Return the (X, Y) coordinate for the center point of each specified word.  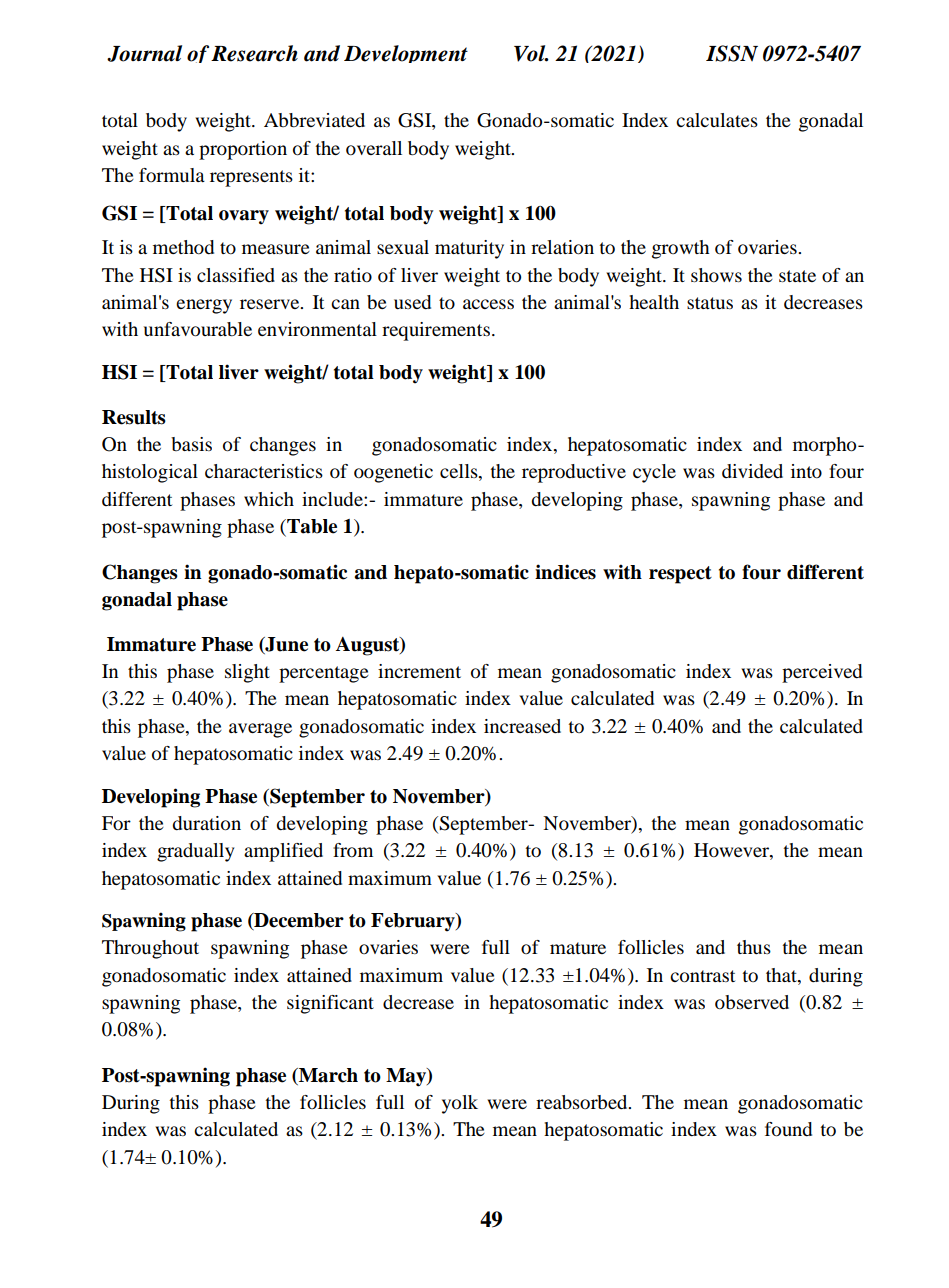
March (327, 1075)
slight (247, 673)
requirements (436, 331)
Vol (531, 53)
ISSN (732, 53)
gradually (195, 852)
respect (680, 575)
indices (565, 572)
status (710, 303)
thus (754, 947)
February (414, 922)
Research (254, 53)
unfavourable (198, 329)
